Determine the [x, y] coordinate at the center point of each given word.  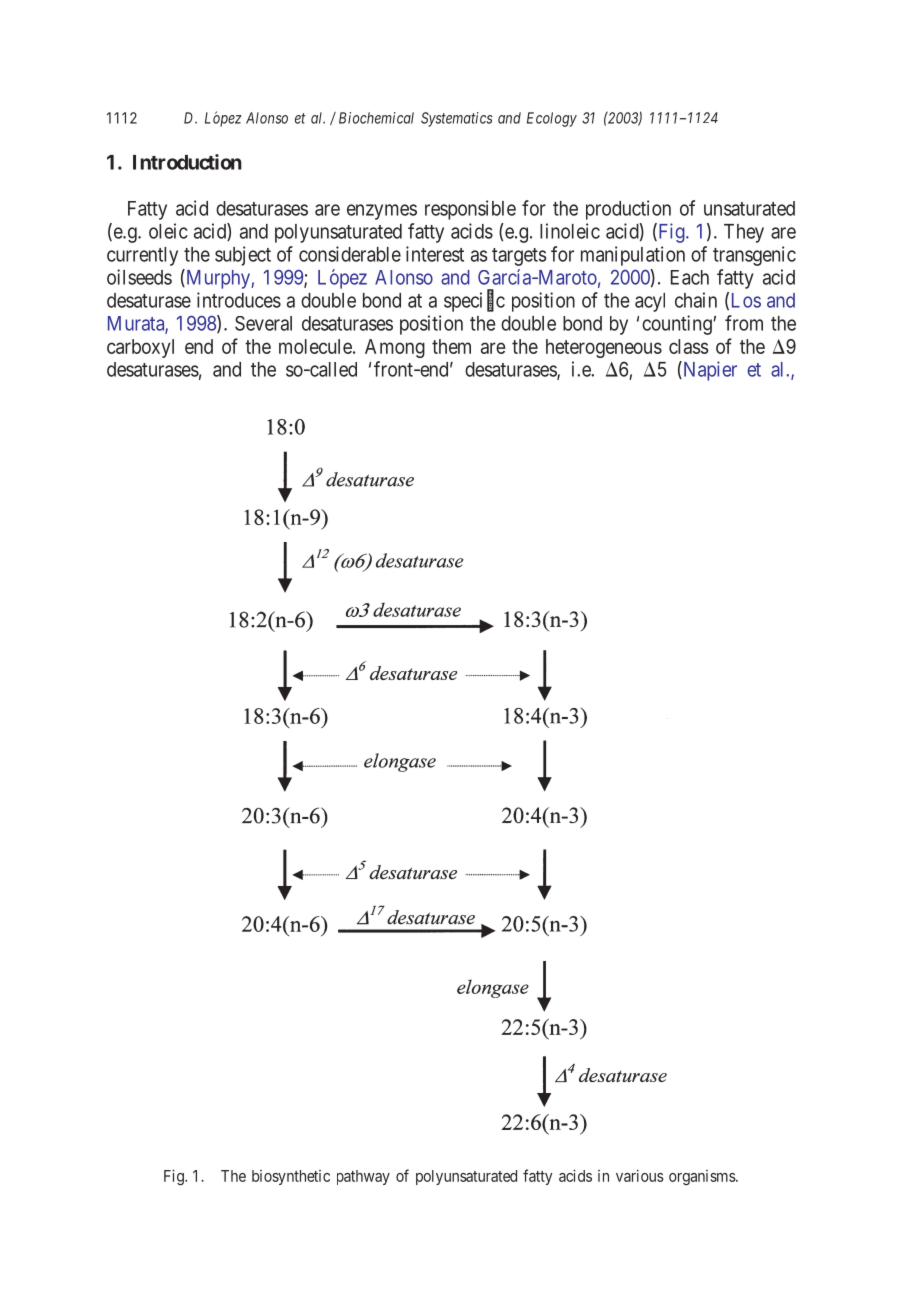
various [640, 1176]
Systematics [457, 119]
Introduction [187, 162]
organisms [703, 1177]
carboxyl [140, 348]
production [628, 210]
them [451, 346]
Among [395, 348]
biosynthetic [291, 1177]
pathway [363, 1177]
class [689, 346]
